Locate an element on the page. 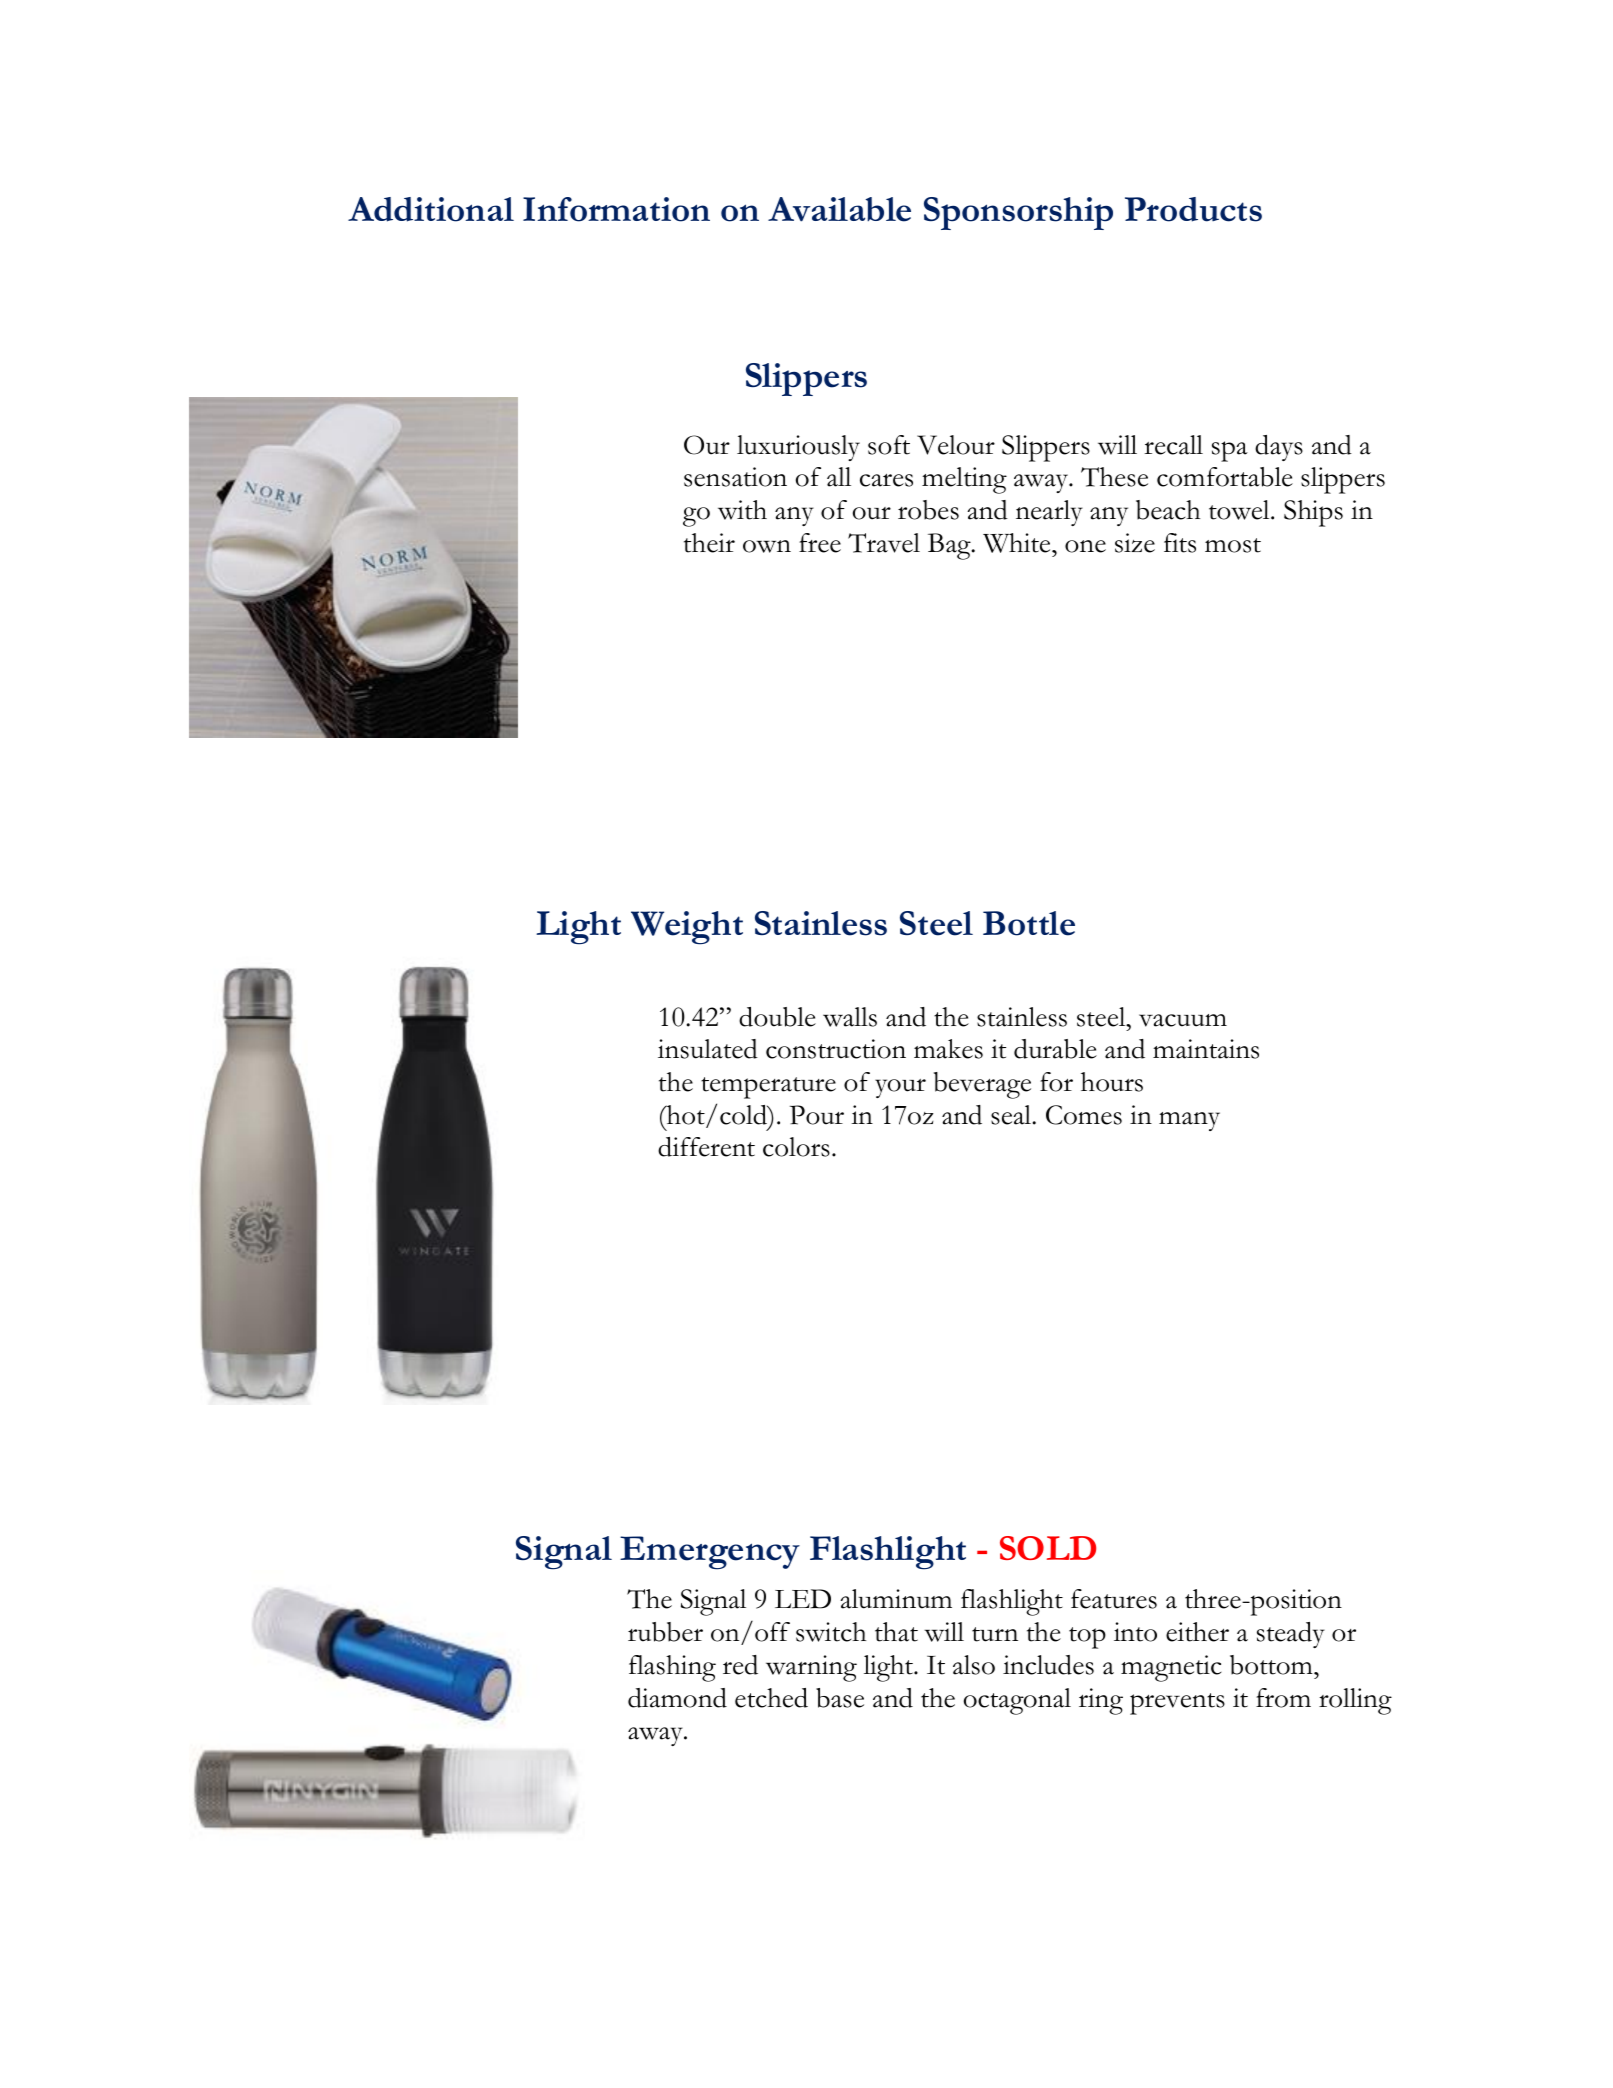 The width and height of the image is (1613, 2088). colors is located at coordinates (796, 1147).
